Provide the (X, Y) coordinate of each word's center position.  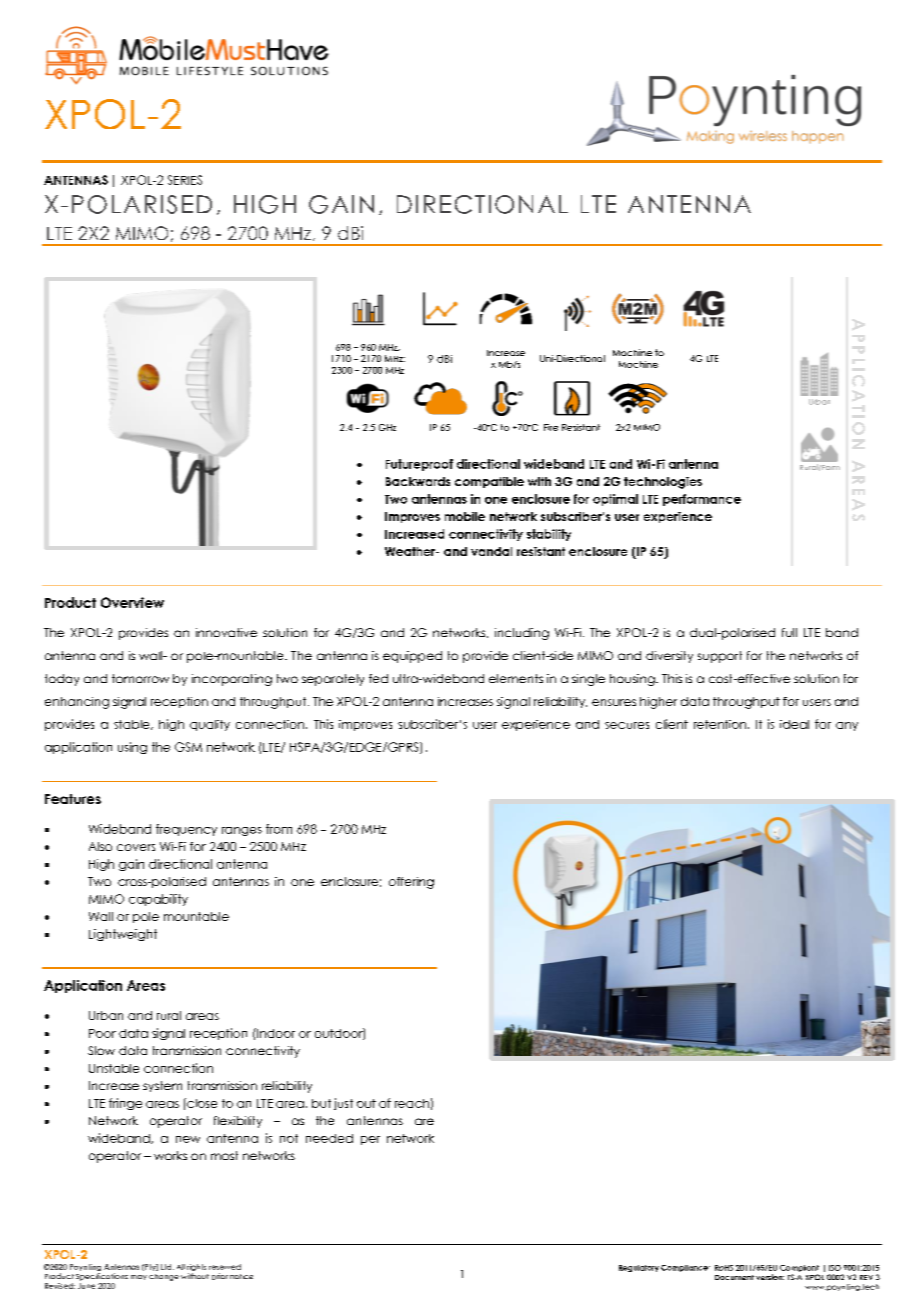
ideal (794, 724)
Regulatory (639, 1268)
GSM (188, 747)
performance (702, 500)
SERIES (185, 180)
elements (516, 678)
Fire (551, 427)
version (770, 1277)
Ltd (167, 1267)
